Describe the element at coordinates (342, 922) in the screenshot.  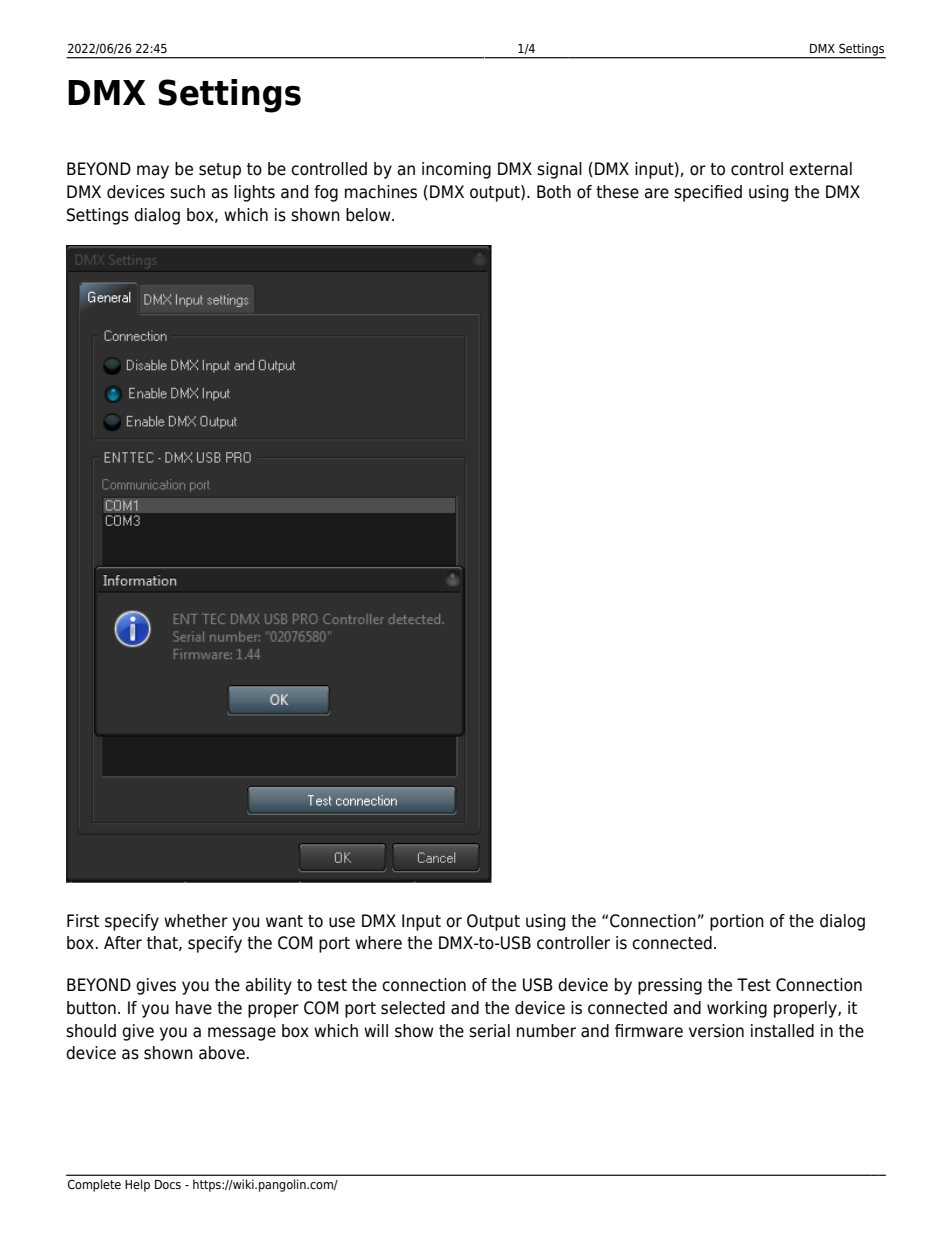
I see `use` at that location.
